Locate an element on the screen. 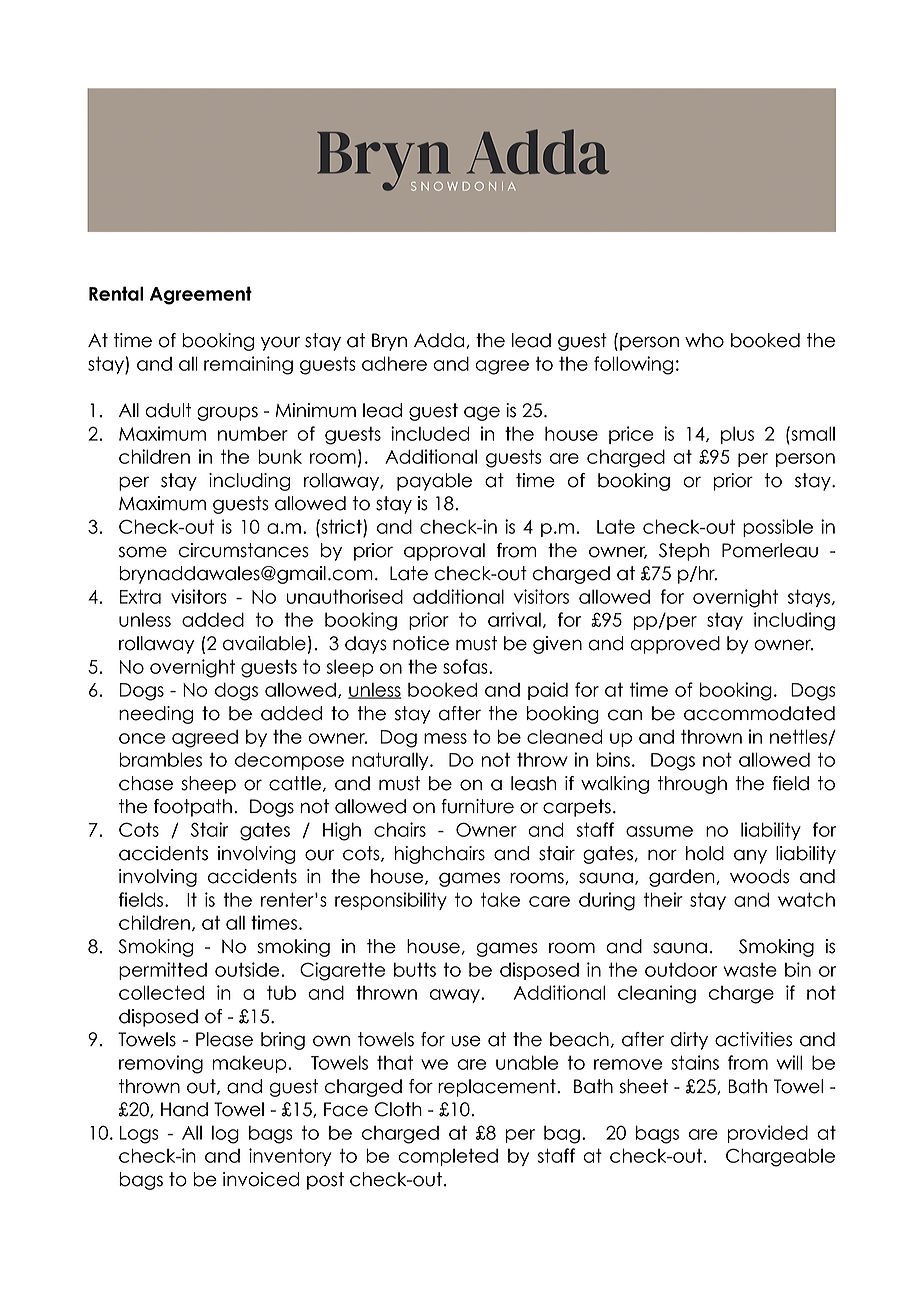 Image resolution: width=924 pixels, height=1308 pixels. possible is located at coordinates (778, 528).
